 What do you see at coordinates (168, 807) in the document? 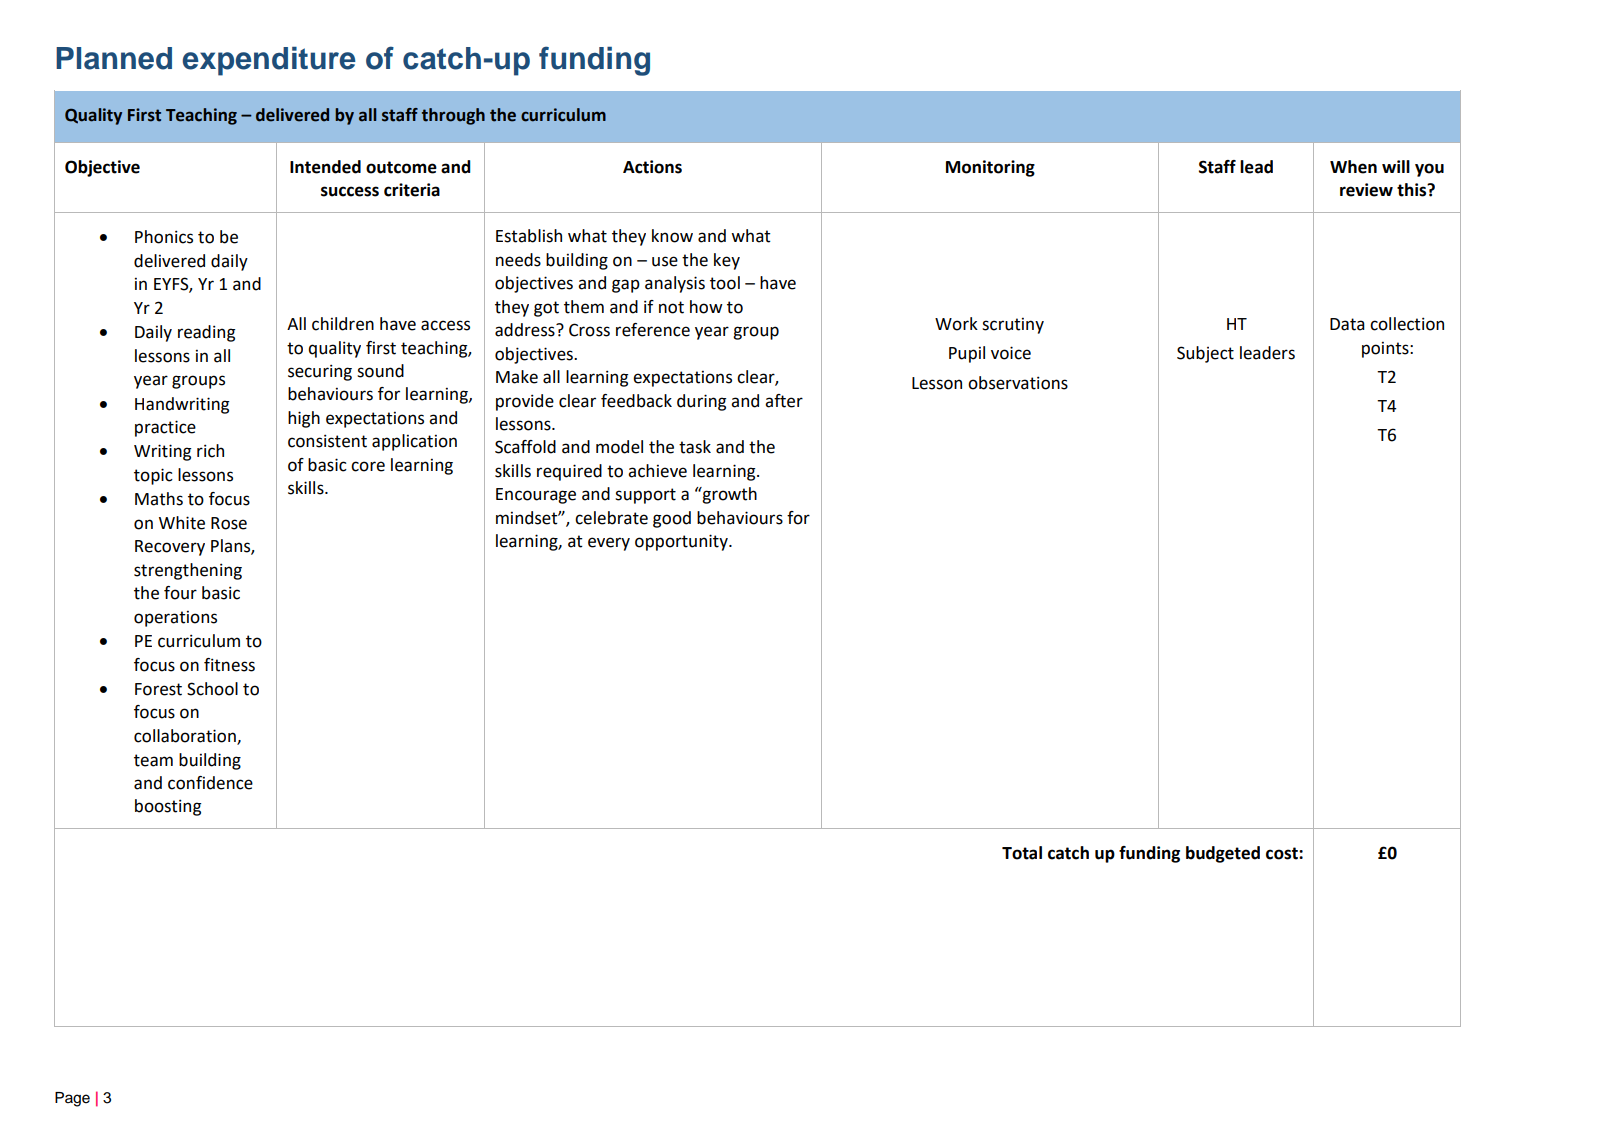
I see `boosting` at bounding box center [168, 807].
